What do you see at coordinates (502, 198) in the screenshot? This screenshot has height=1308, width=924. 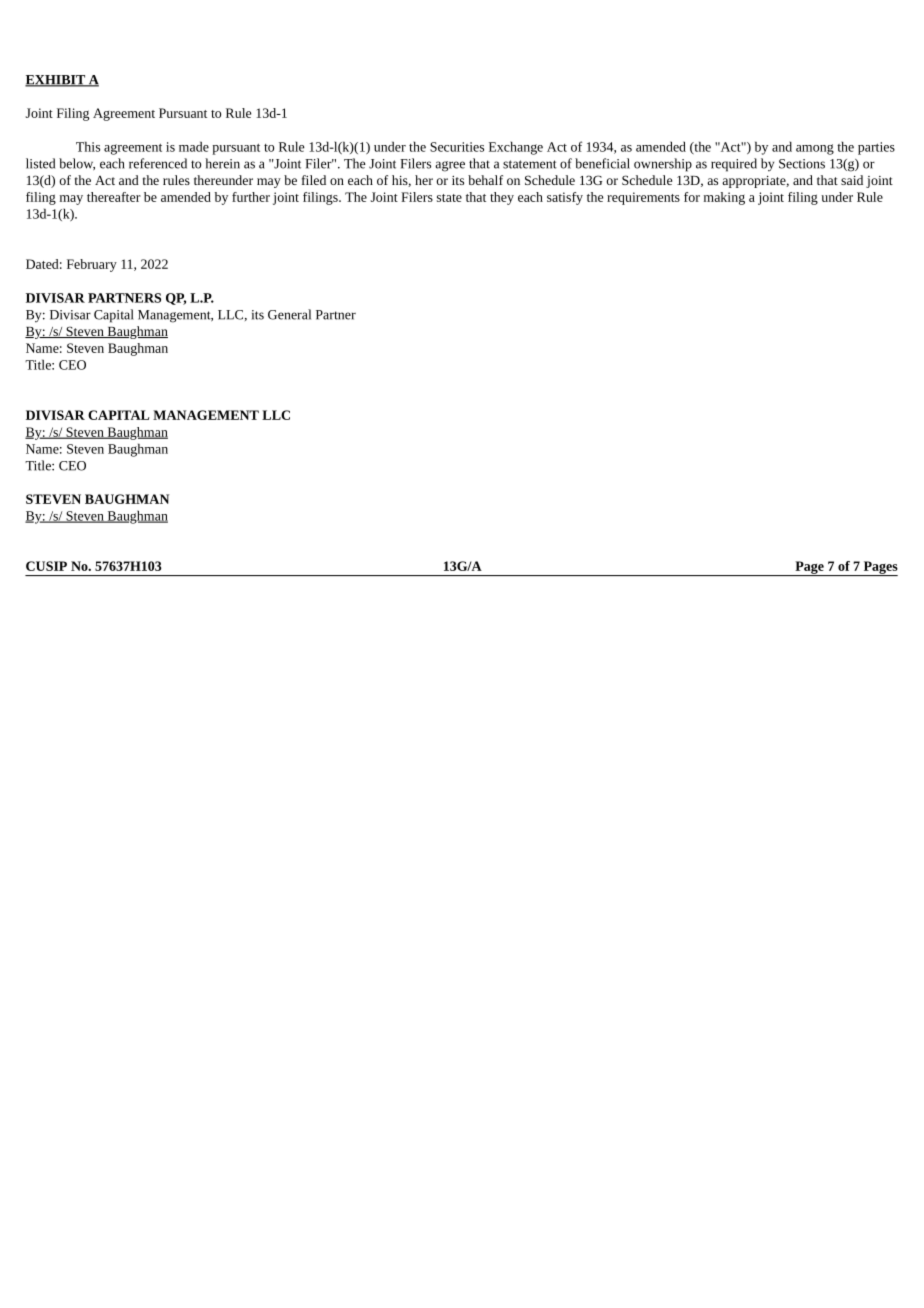 I see `they` at bounding box center [502, 198].
